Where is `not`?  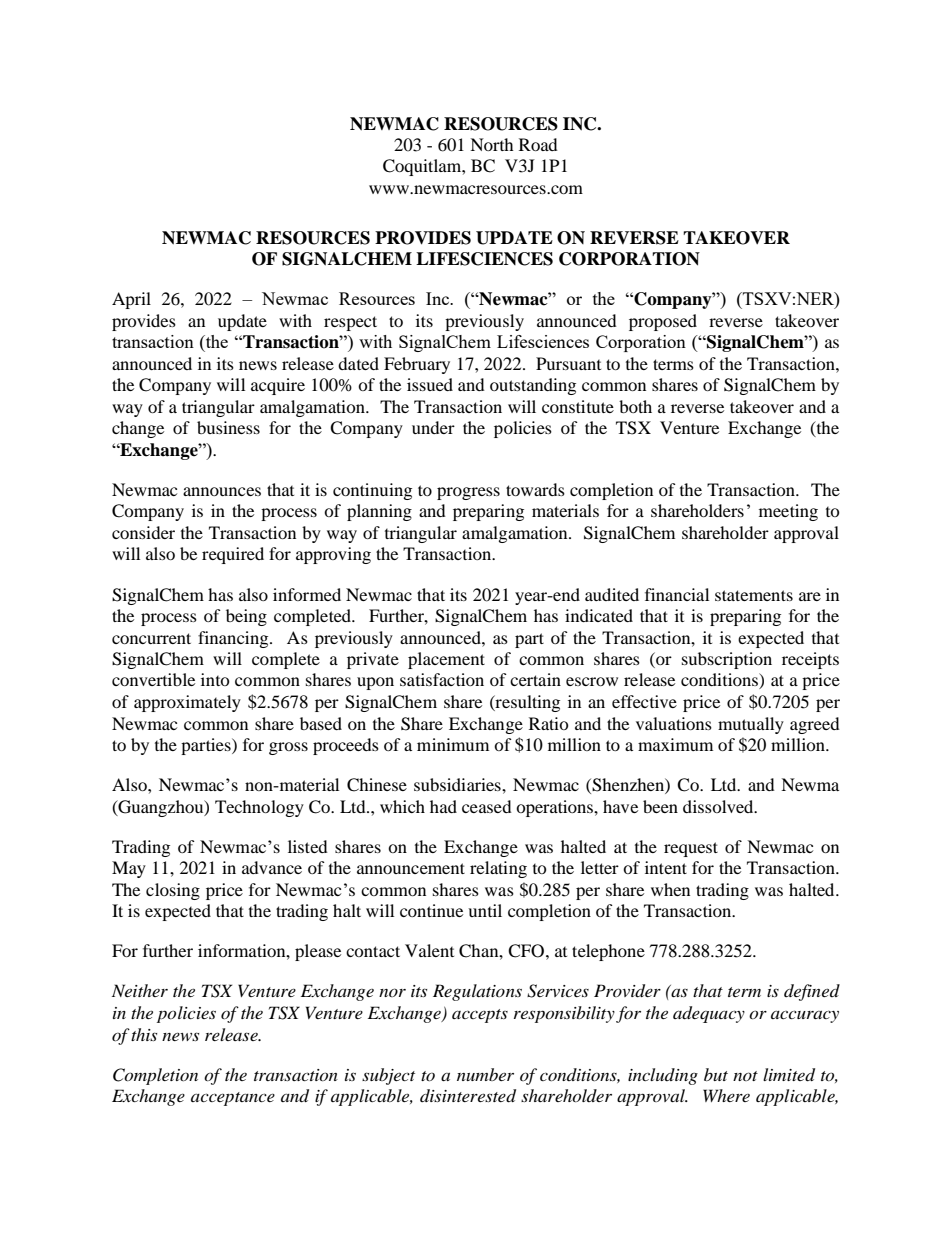 not is located at coordinates (745, 1076).
